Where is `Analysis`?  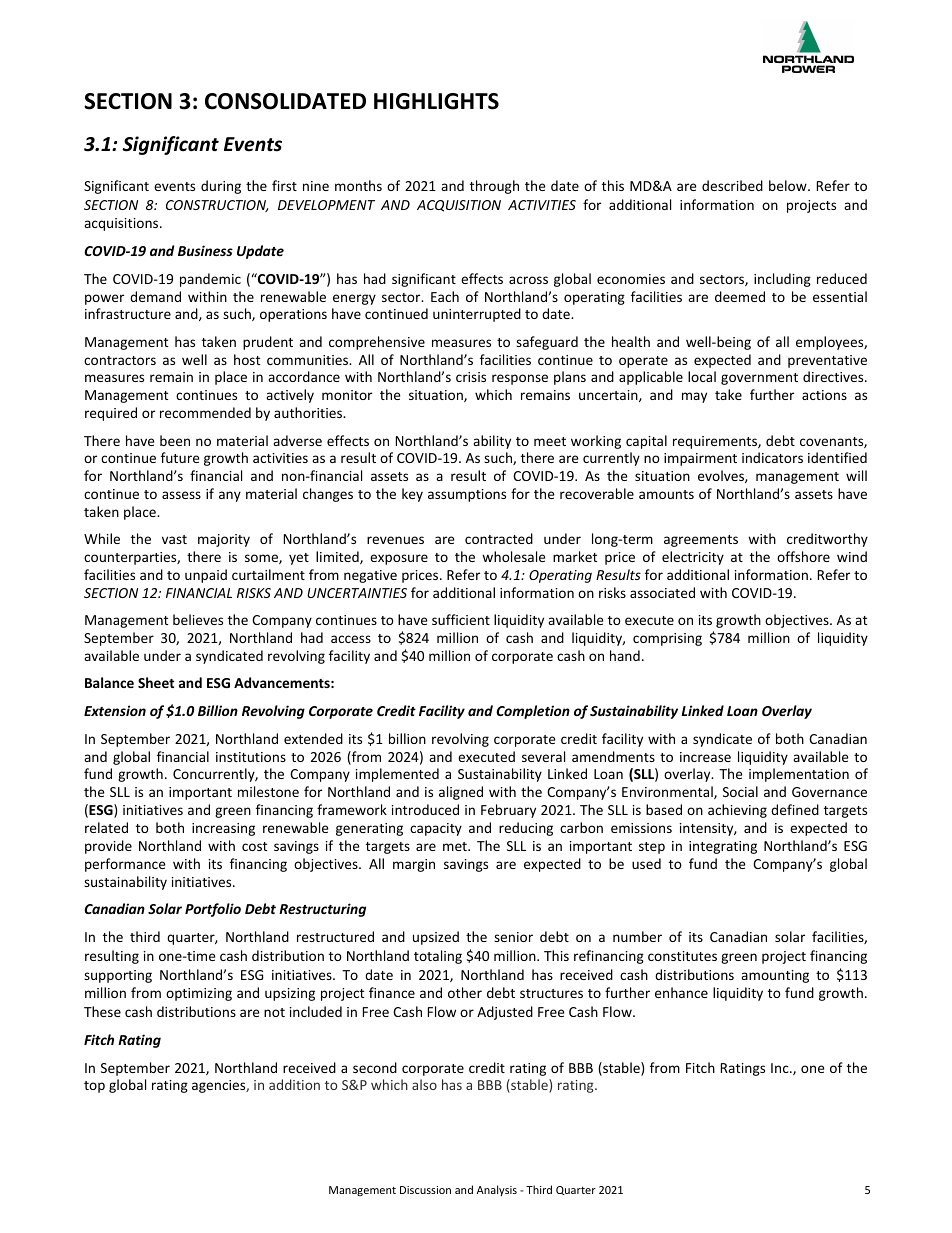
Analysis is located at coordinates (497, 1190).
